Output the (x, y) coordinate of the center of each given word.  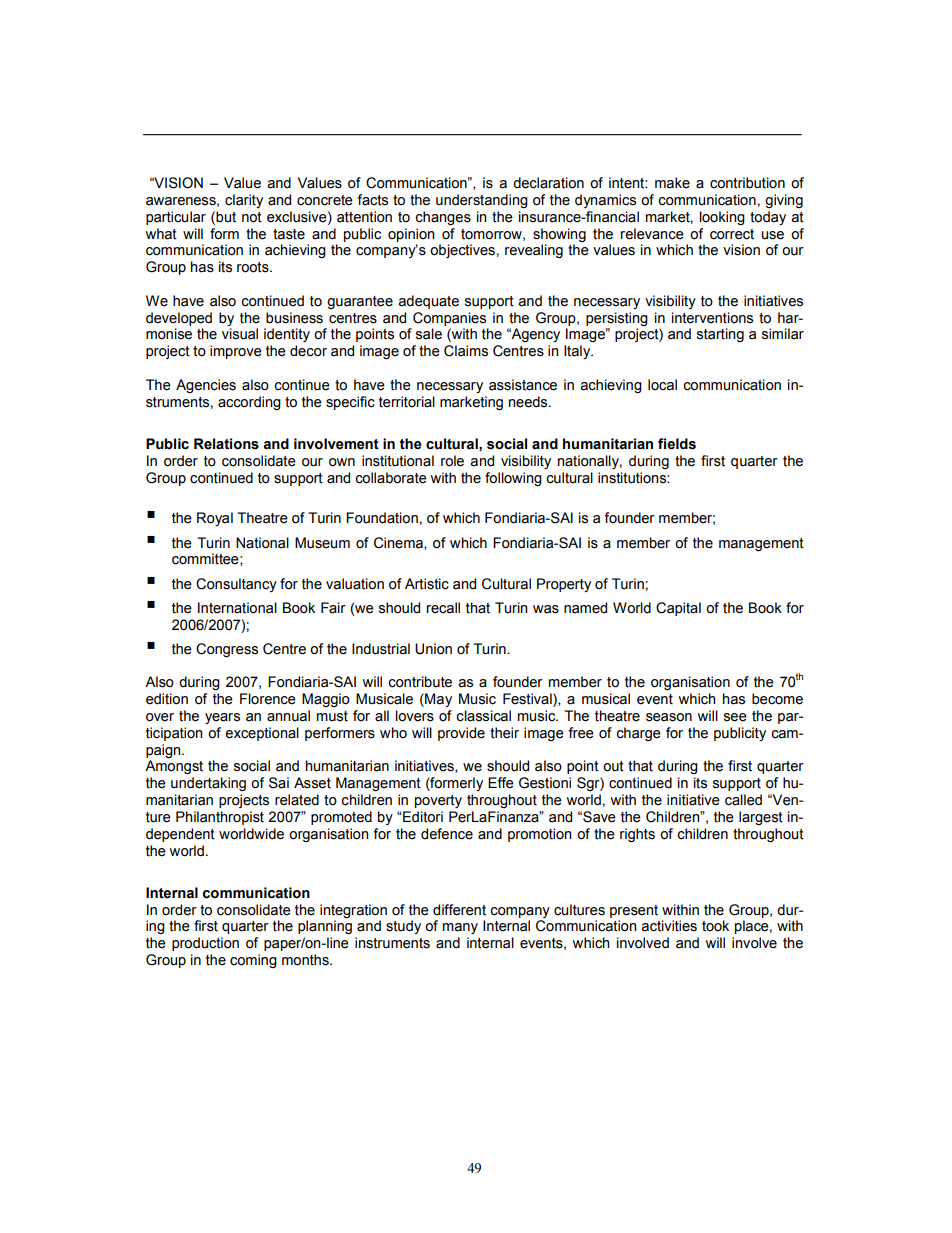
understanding (482, 201)
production (205, 944)
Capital (678, 609)
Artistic (427, 584)
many (460, 928)
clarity (244, 201)
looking (722, 218)
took (715, 926)
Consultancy (236, 585)
